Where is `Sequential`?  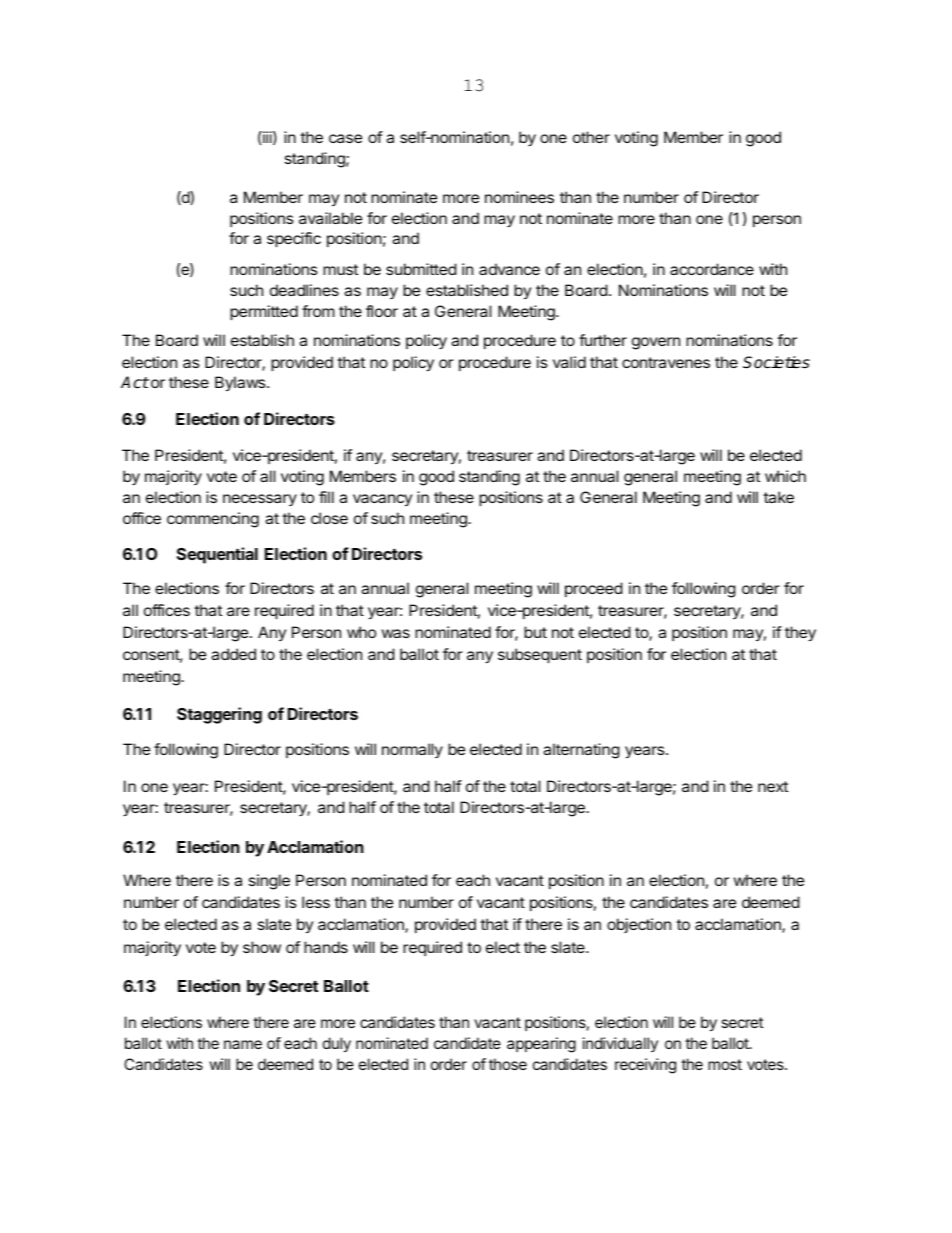 Sequential is located at coordinates (217, 555).
